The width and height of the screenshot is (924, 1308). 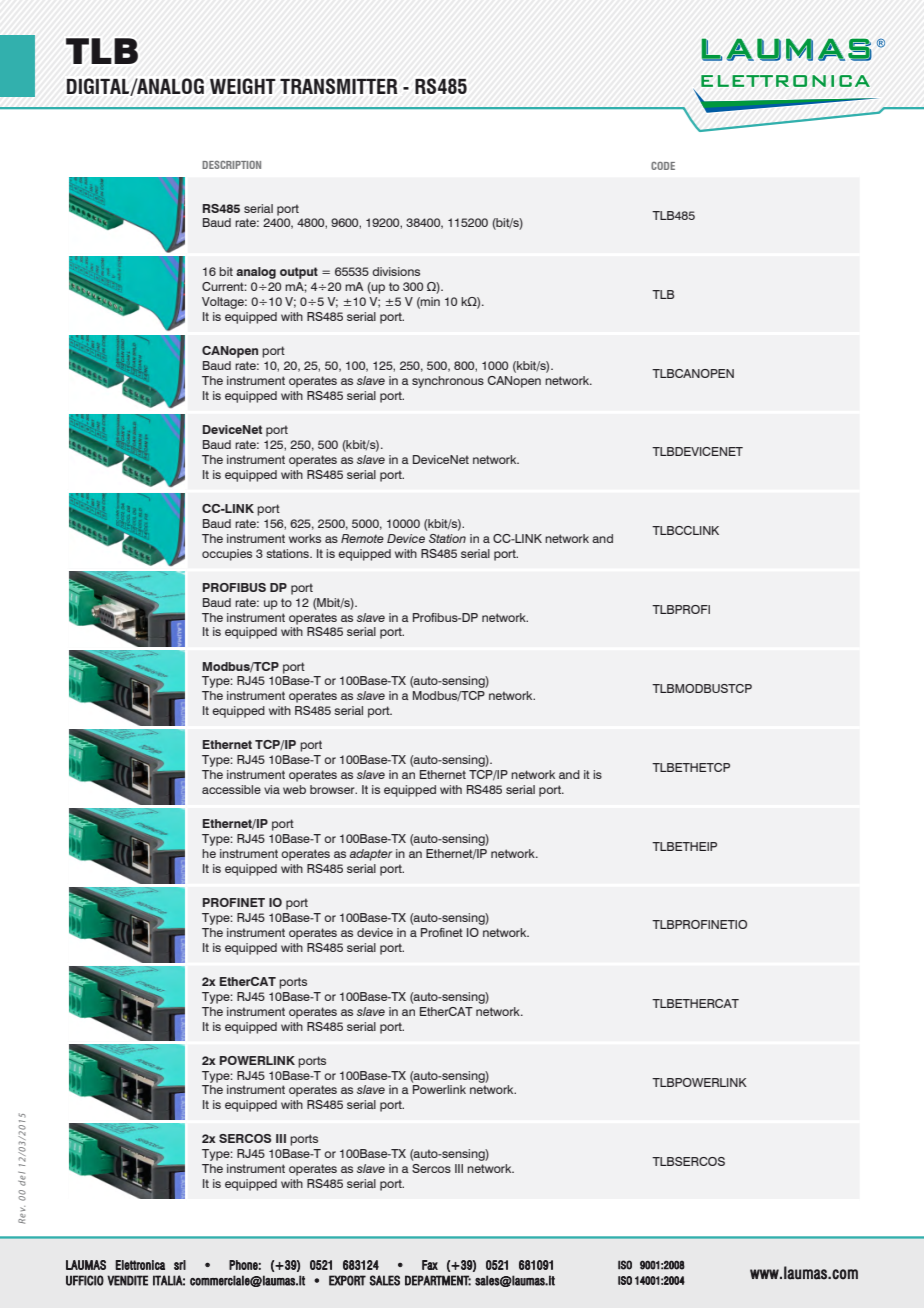 What do you see at coordinates (305, 538) in the screenshot?
I see `works` at bounding box center [305, 538].
